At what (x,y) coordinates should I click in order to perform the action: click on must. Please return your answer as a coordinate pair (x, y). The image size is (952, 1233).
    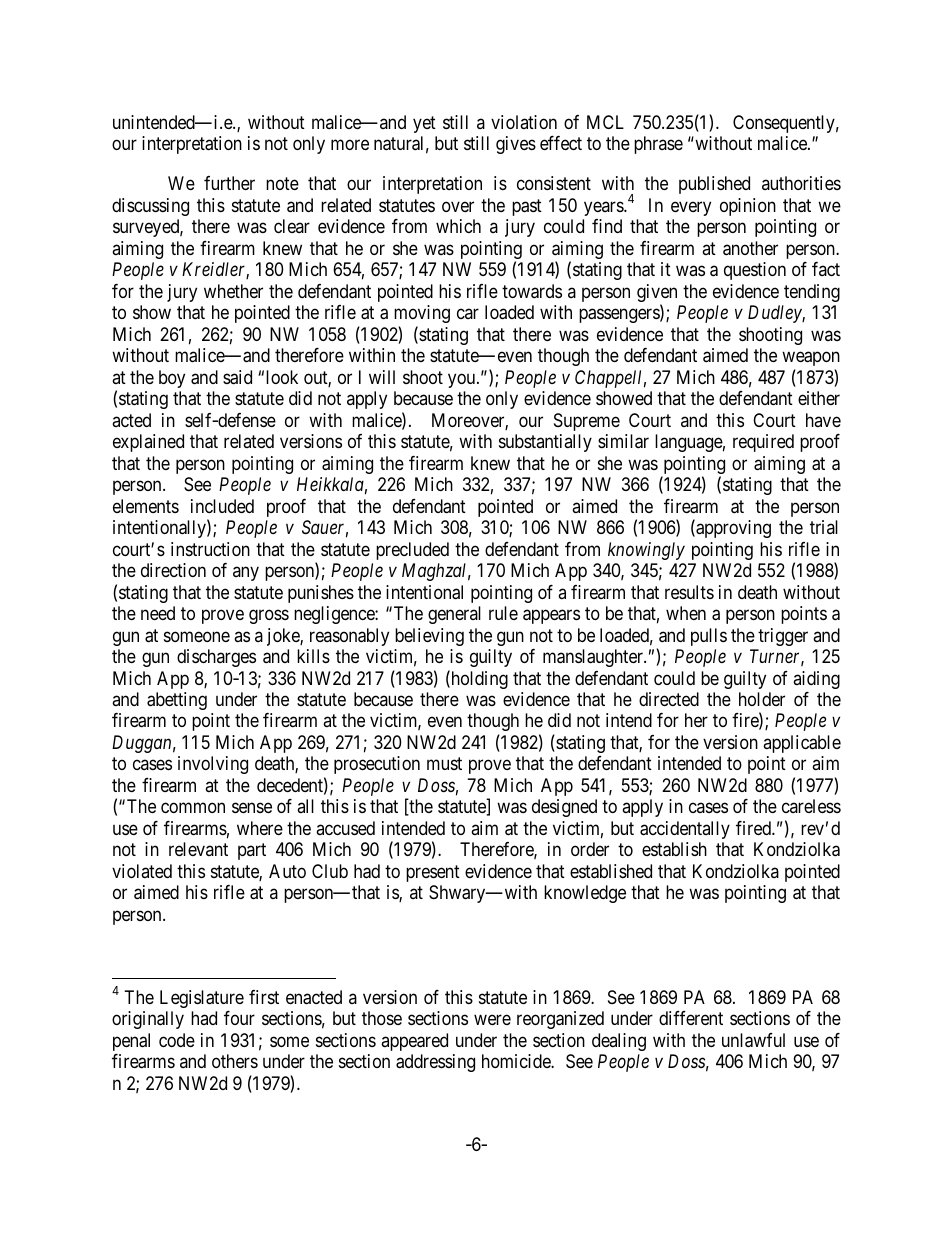
    Looking at the image, I should click on (444, 764).
